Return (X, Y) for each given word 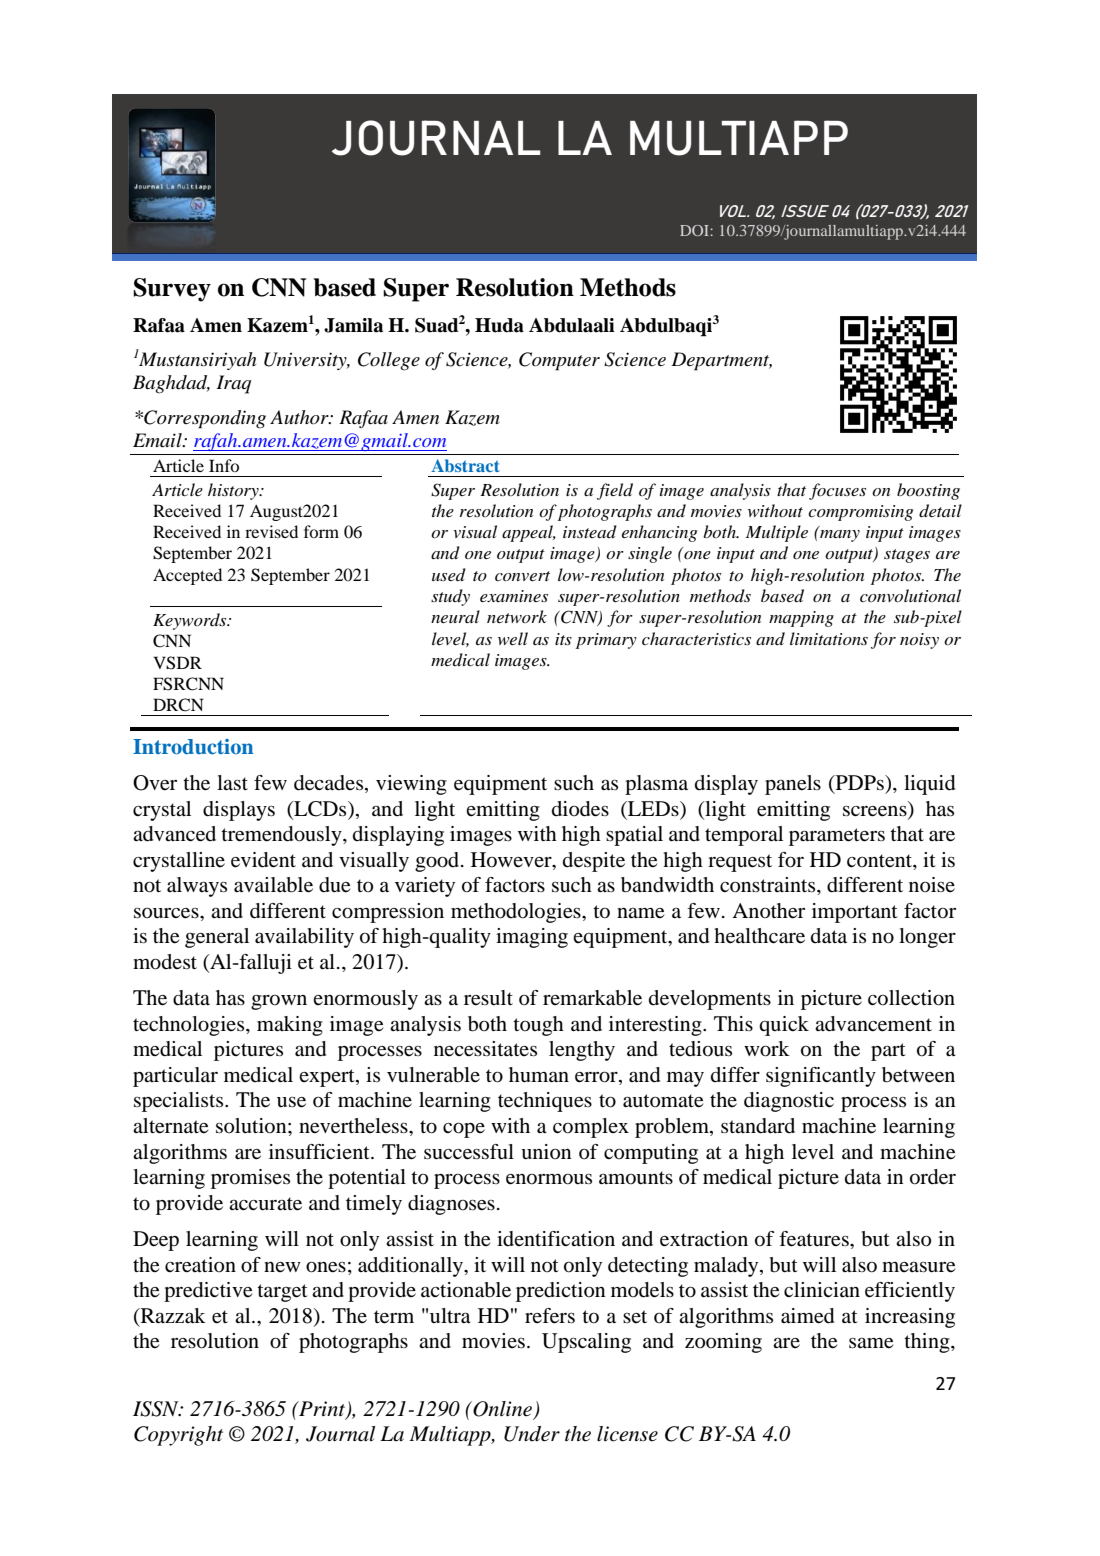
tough (538, 1026)
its (563, 639)
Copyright (178, 1436)
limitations (829, 638)
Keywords (191, 621)
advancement (873, 1024)
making (290, 1026)
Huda (499, 325)
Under (532, 1434)
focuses (837, 491)
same (871, 1343)
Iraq (233, 384)
